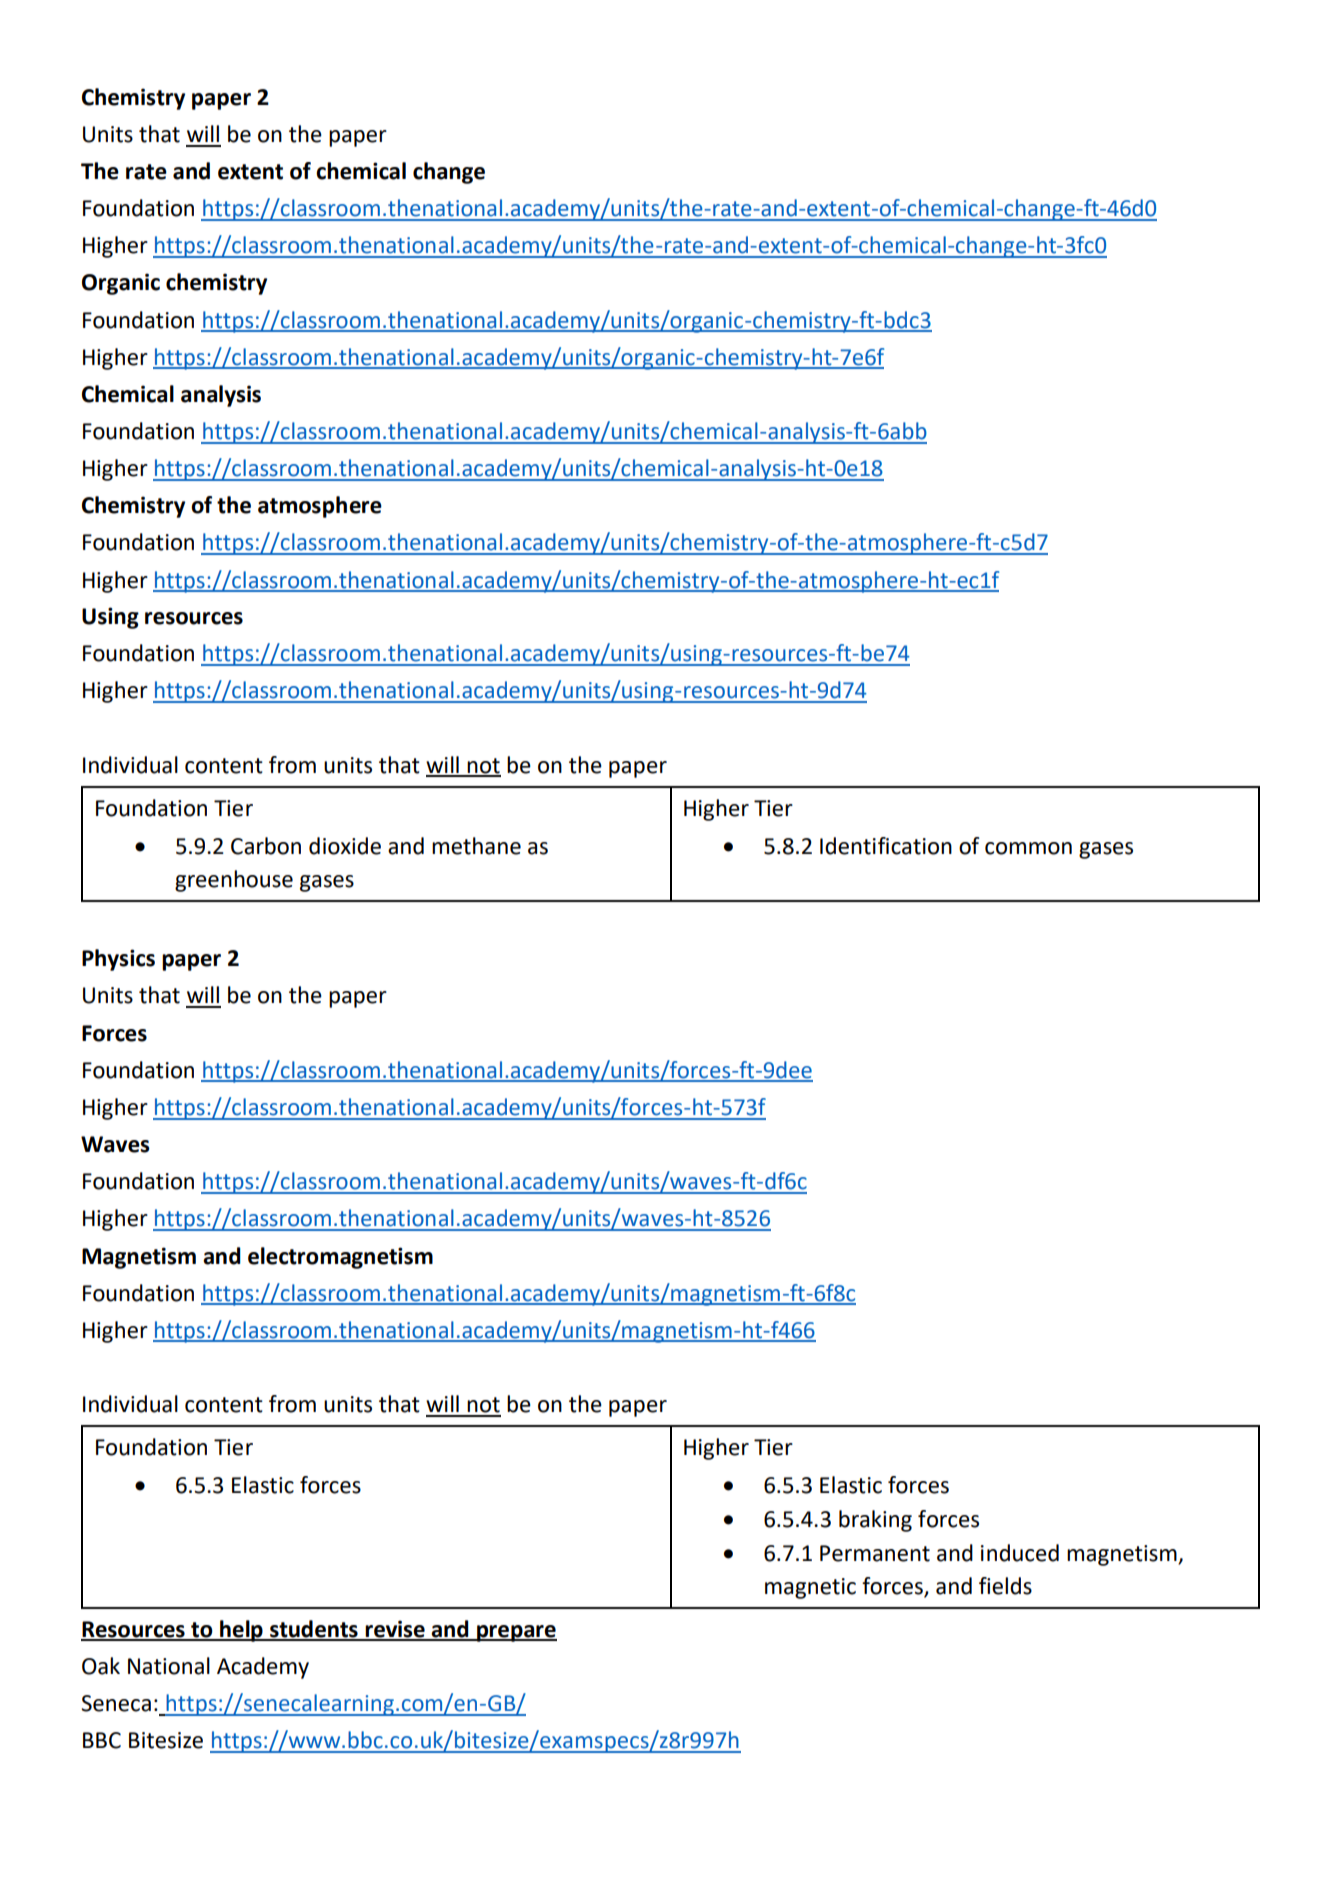  I want to click on help, so click(241, 1631).
